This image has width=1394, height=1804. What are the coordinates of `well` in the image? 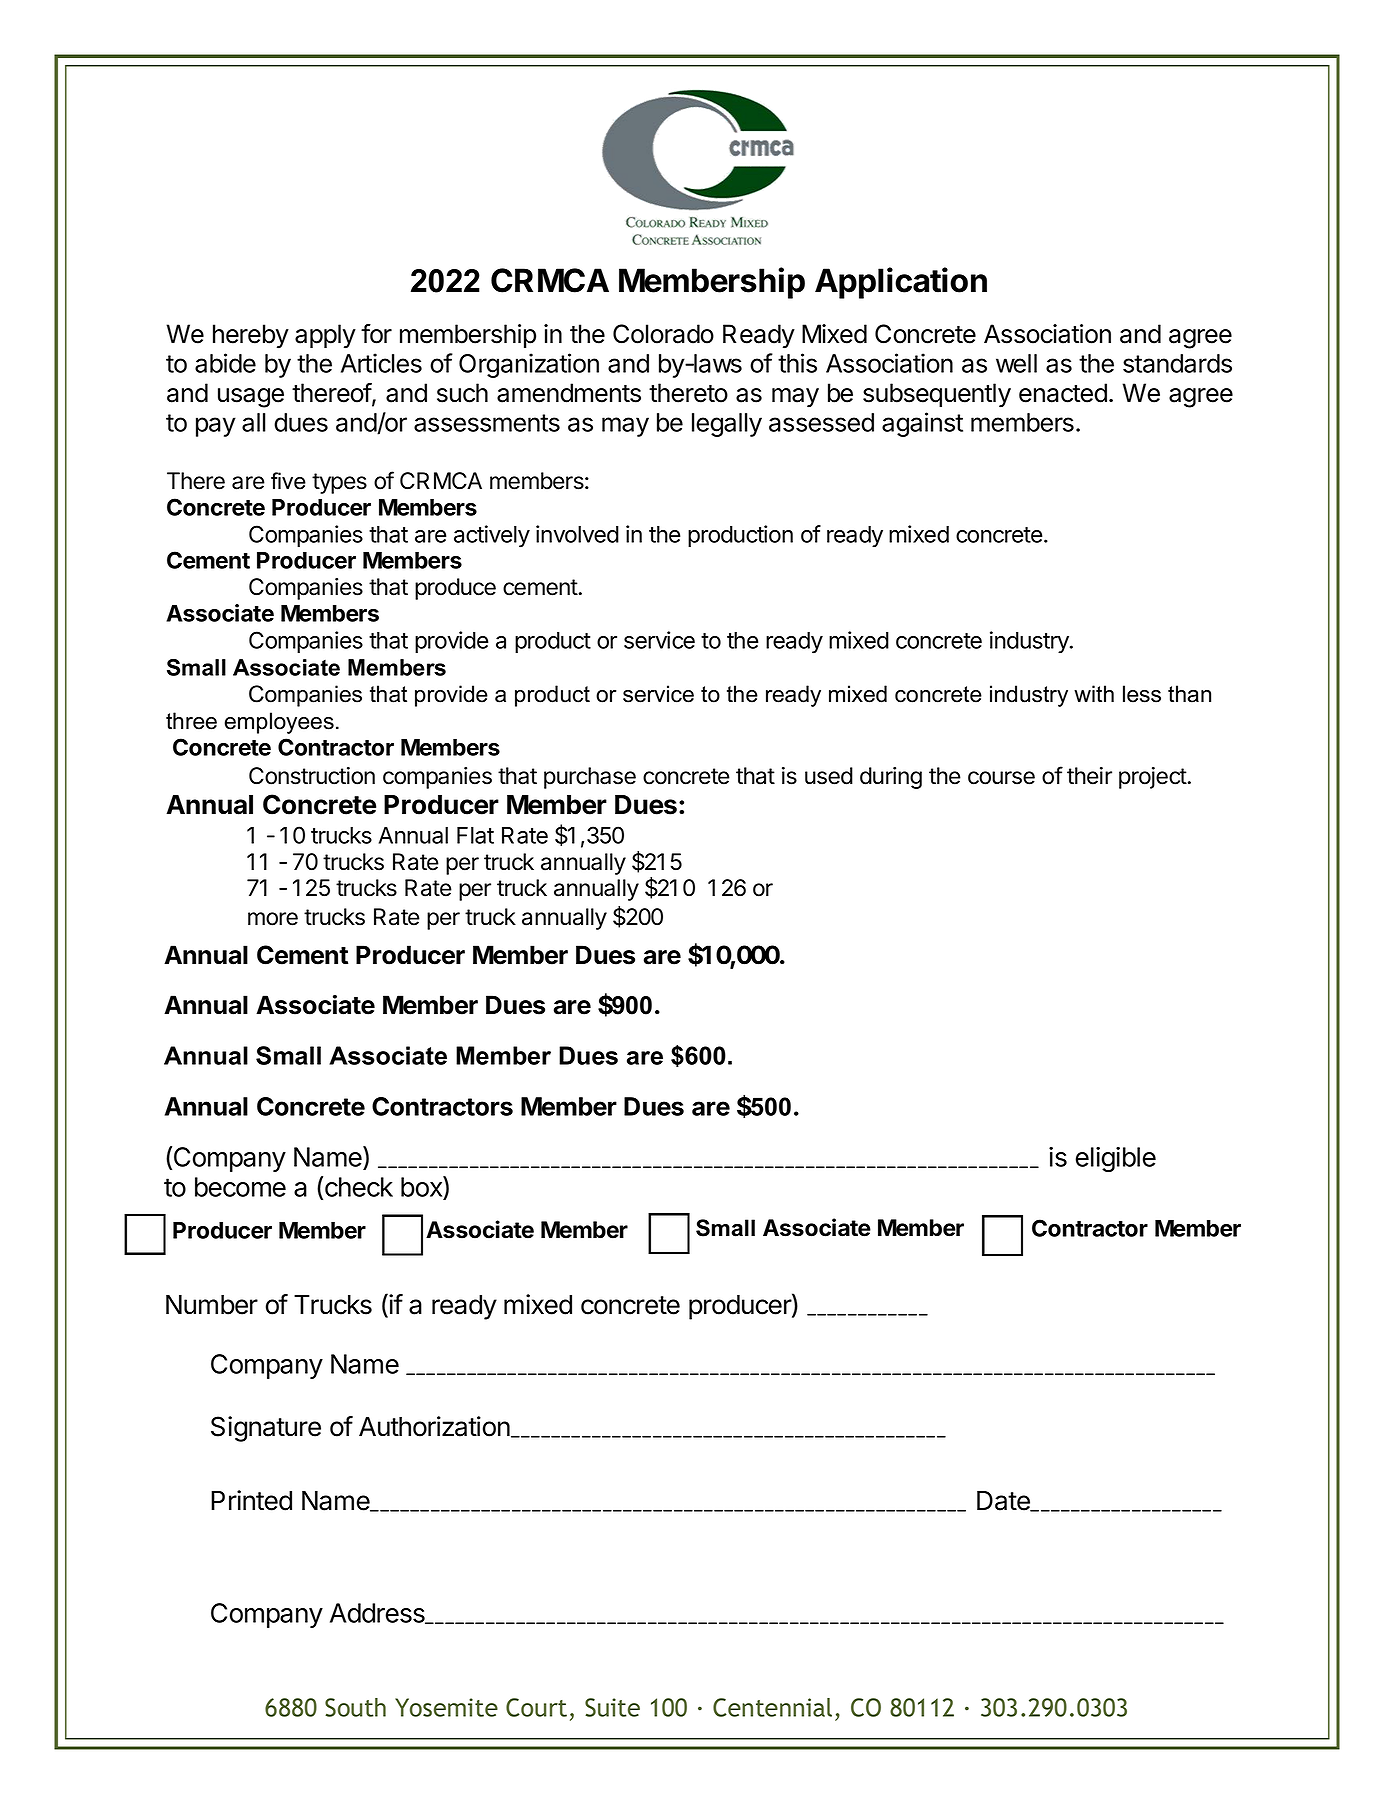 It's located at (1016, 363).
